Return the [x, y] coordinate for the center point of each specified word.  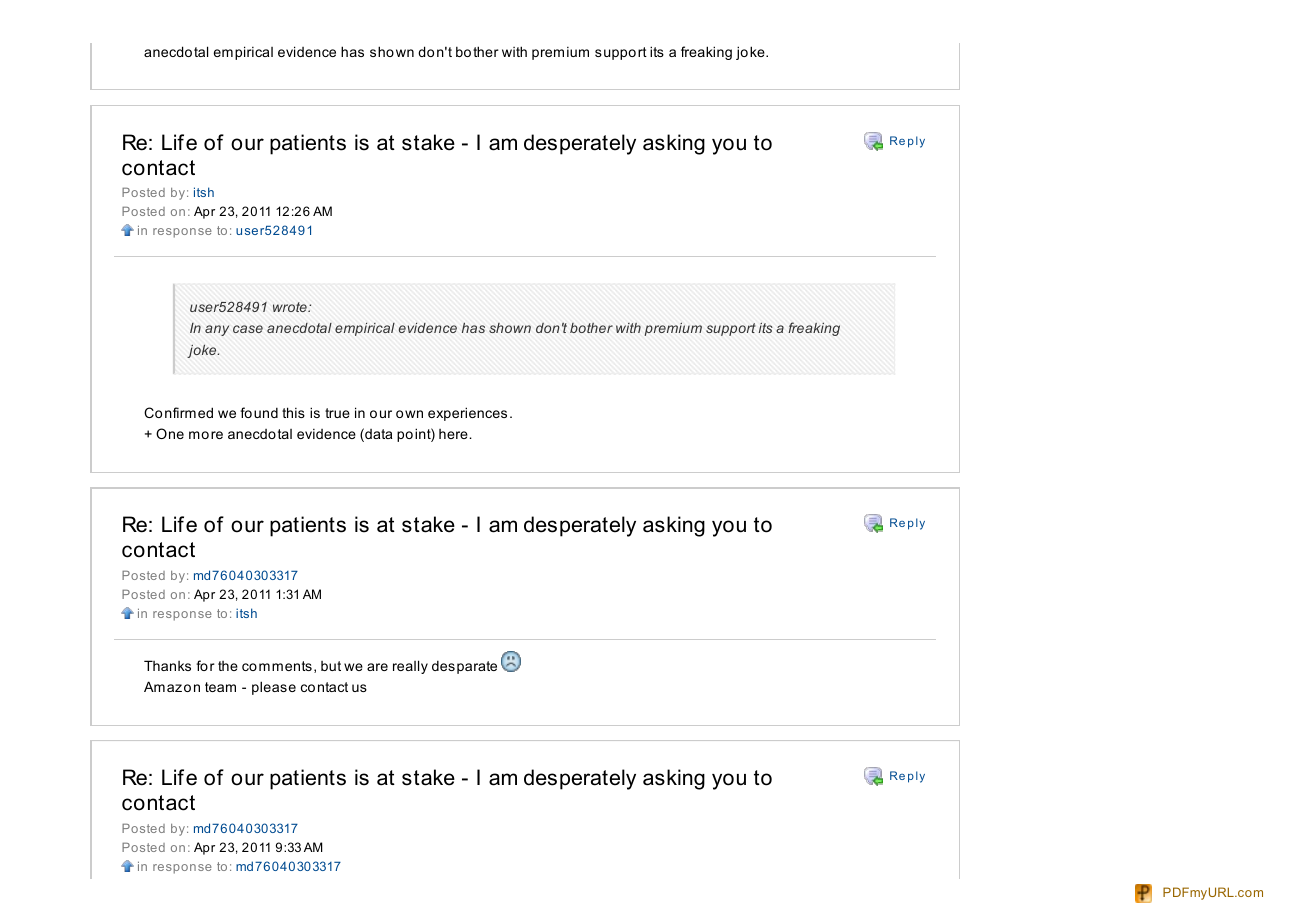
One [170, 433]
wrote [291, 307]
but [331, 666]
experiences [467, 414]
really [410, 667]
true [337, 413]
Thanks [167, 665]
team [220, 687]
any [217, 330]
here [454, 434]
